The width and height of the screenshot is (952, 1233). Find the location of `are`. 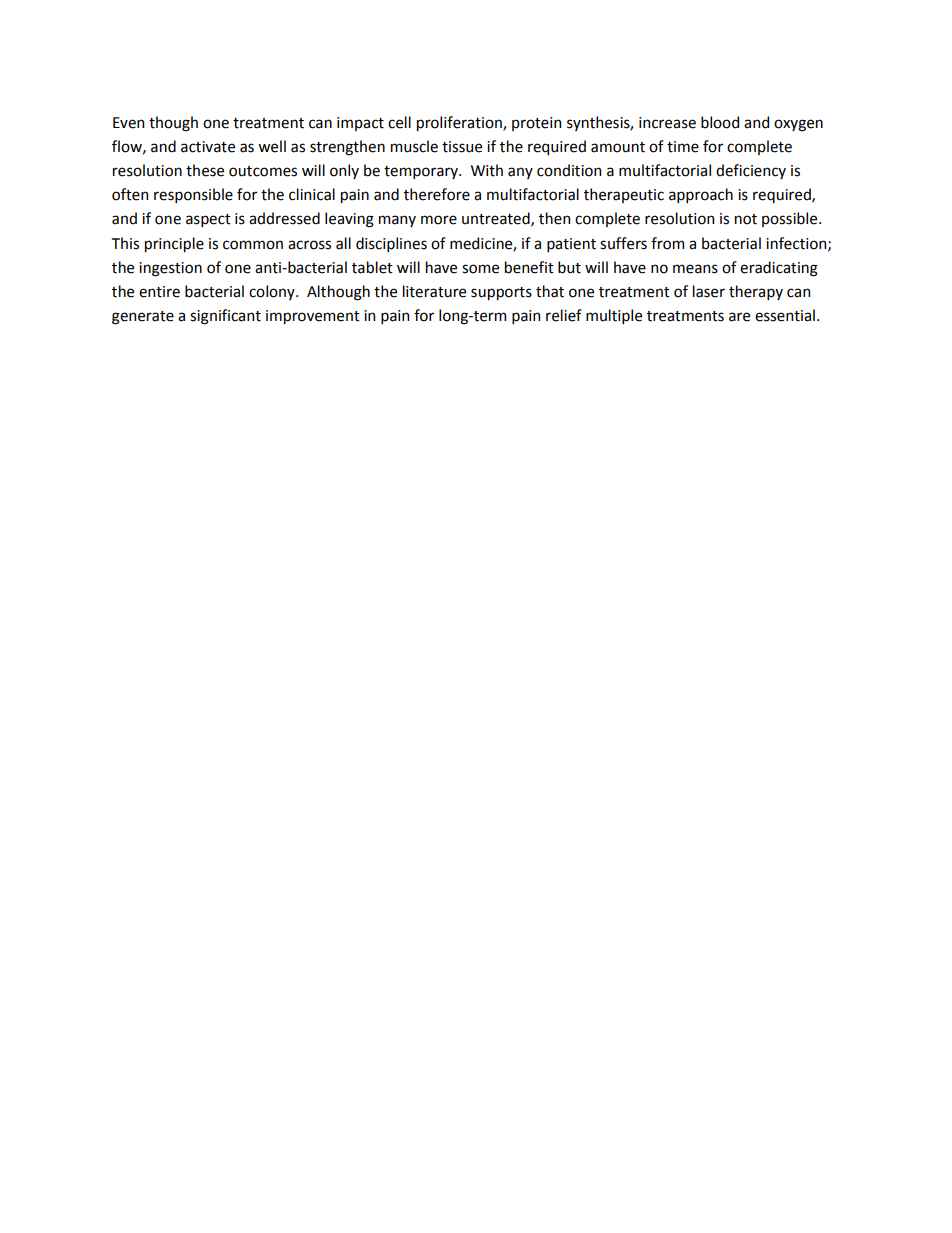

are is located at coordinates (739, 317).
